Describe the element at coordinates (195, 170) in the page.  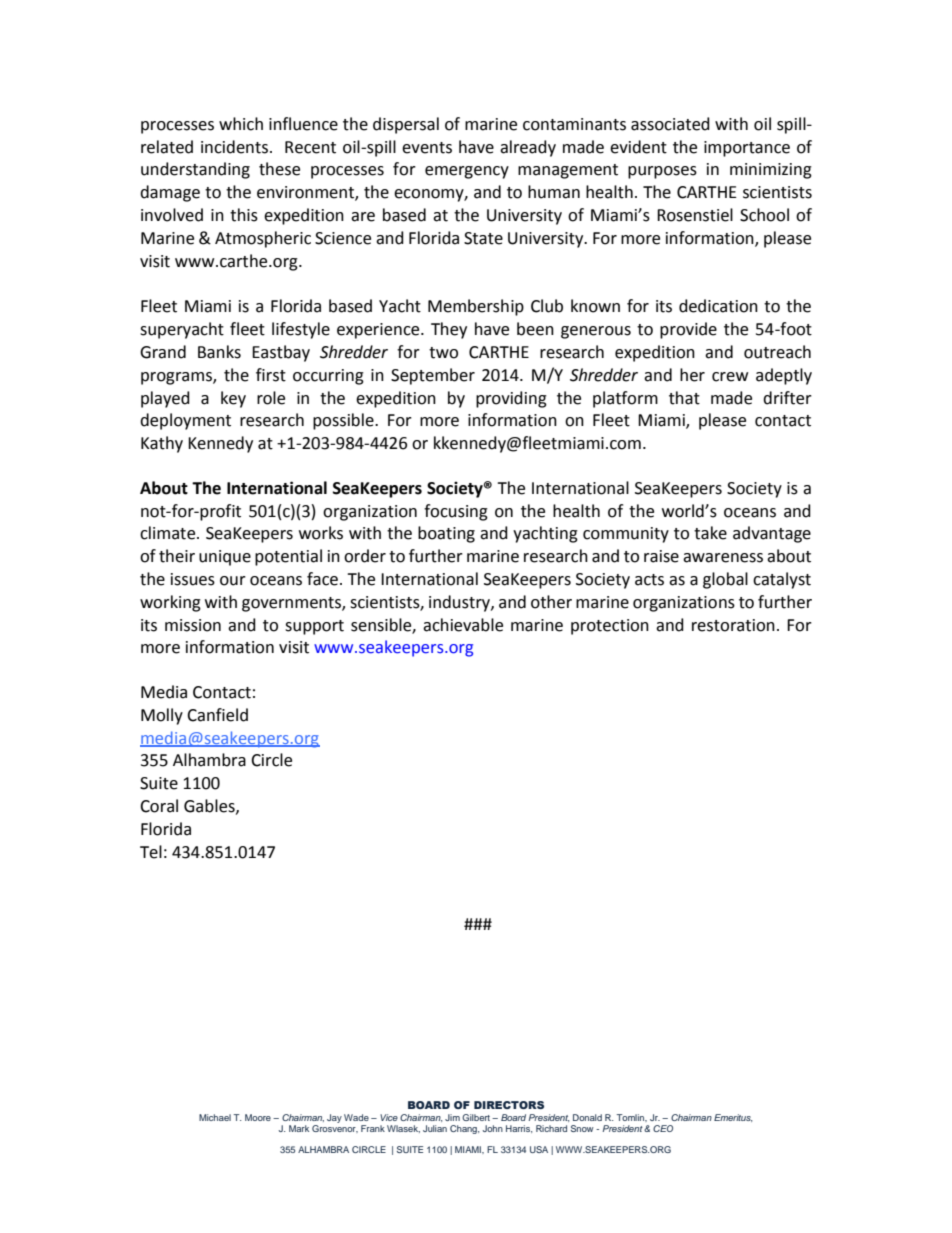
I see `understanding` at that location.
